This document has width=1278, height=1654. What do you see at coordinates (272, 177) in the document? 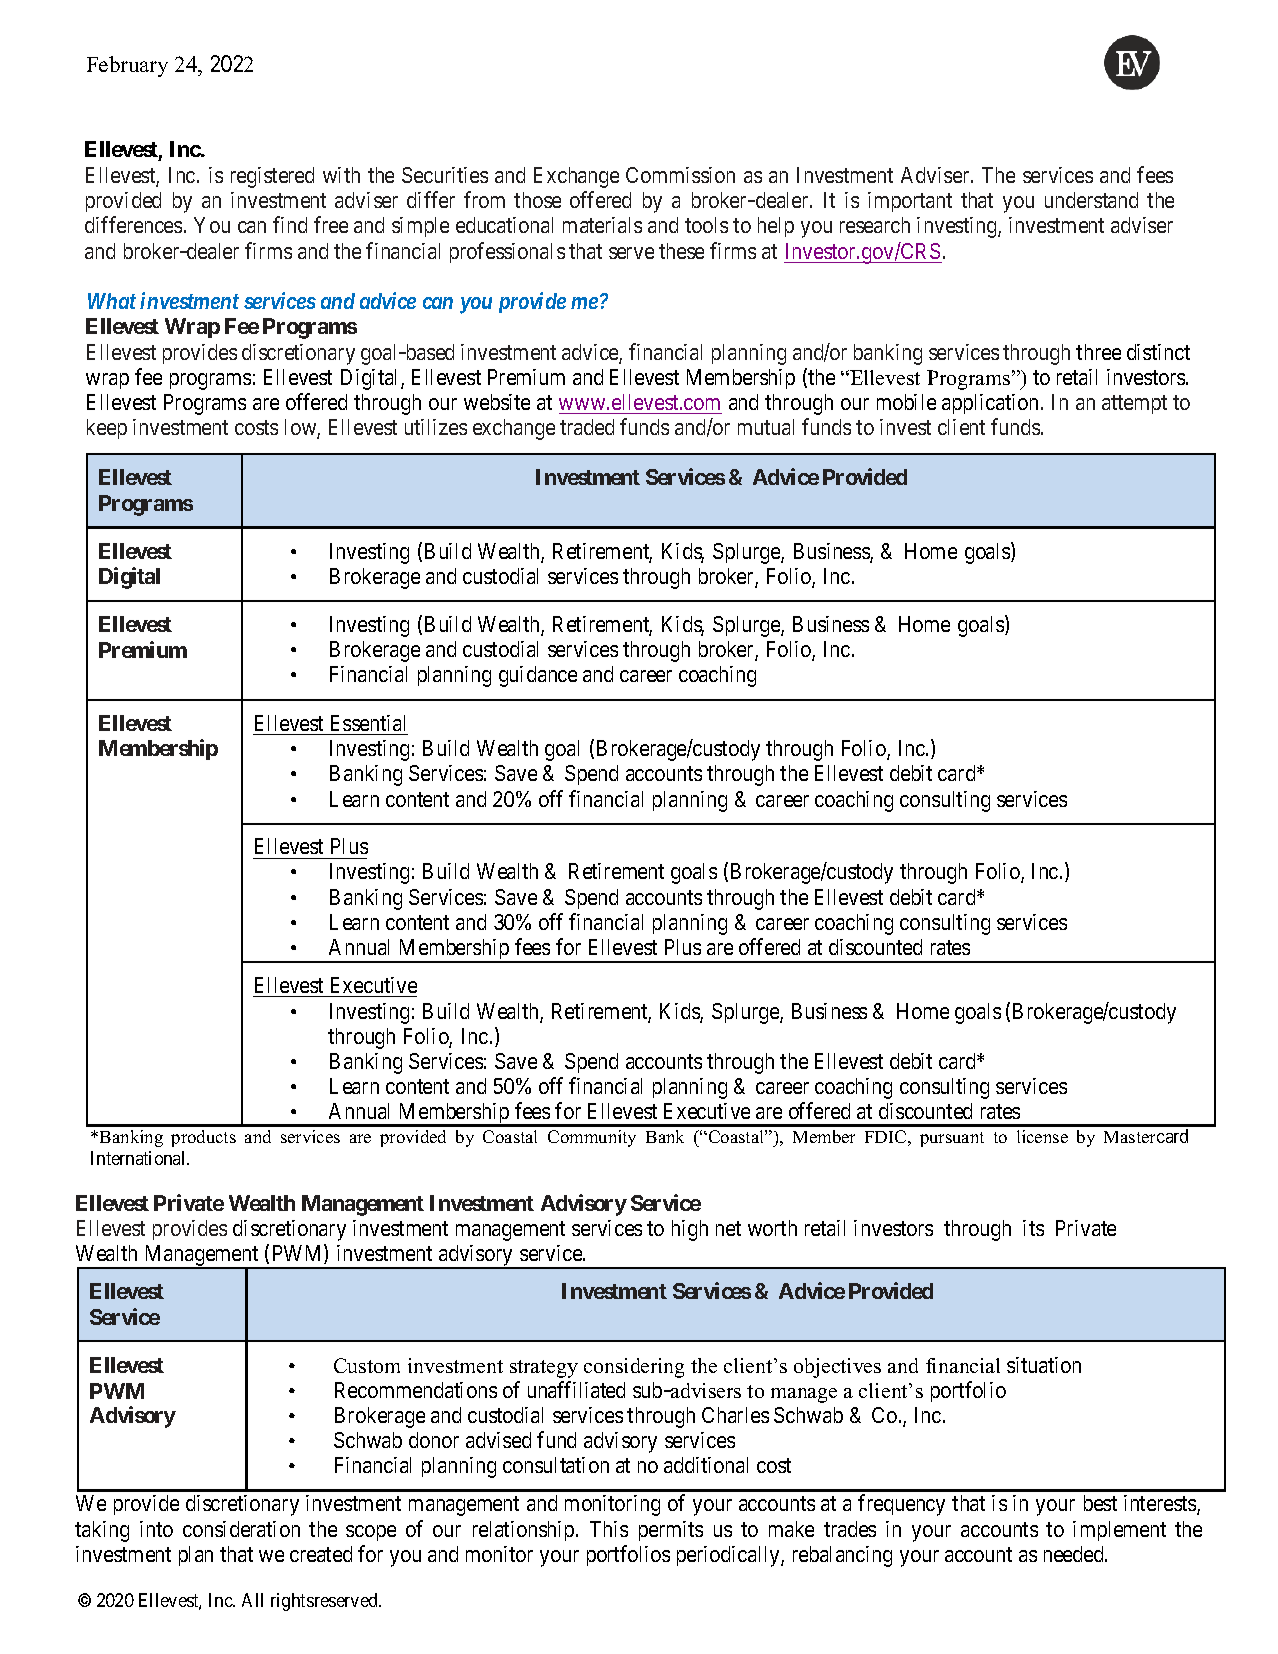
I see `registered` at bounding box center [272, 177].
